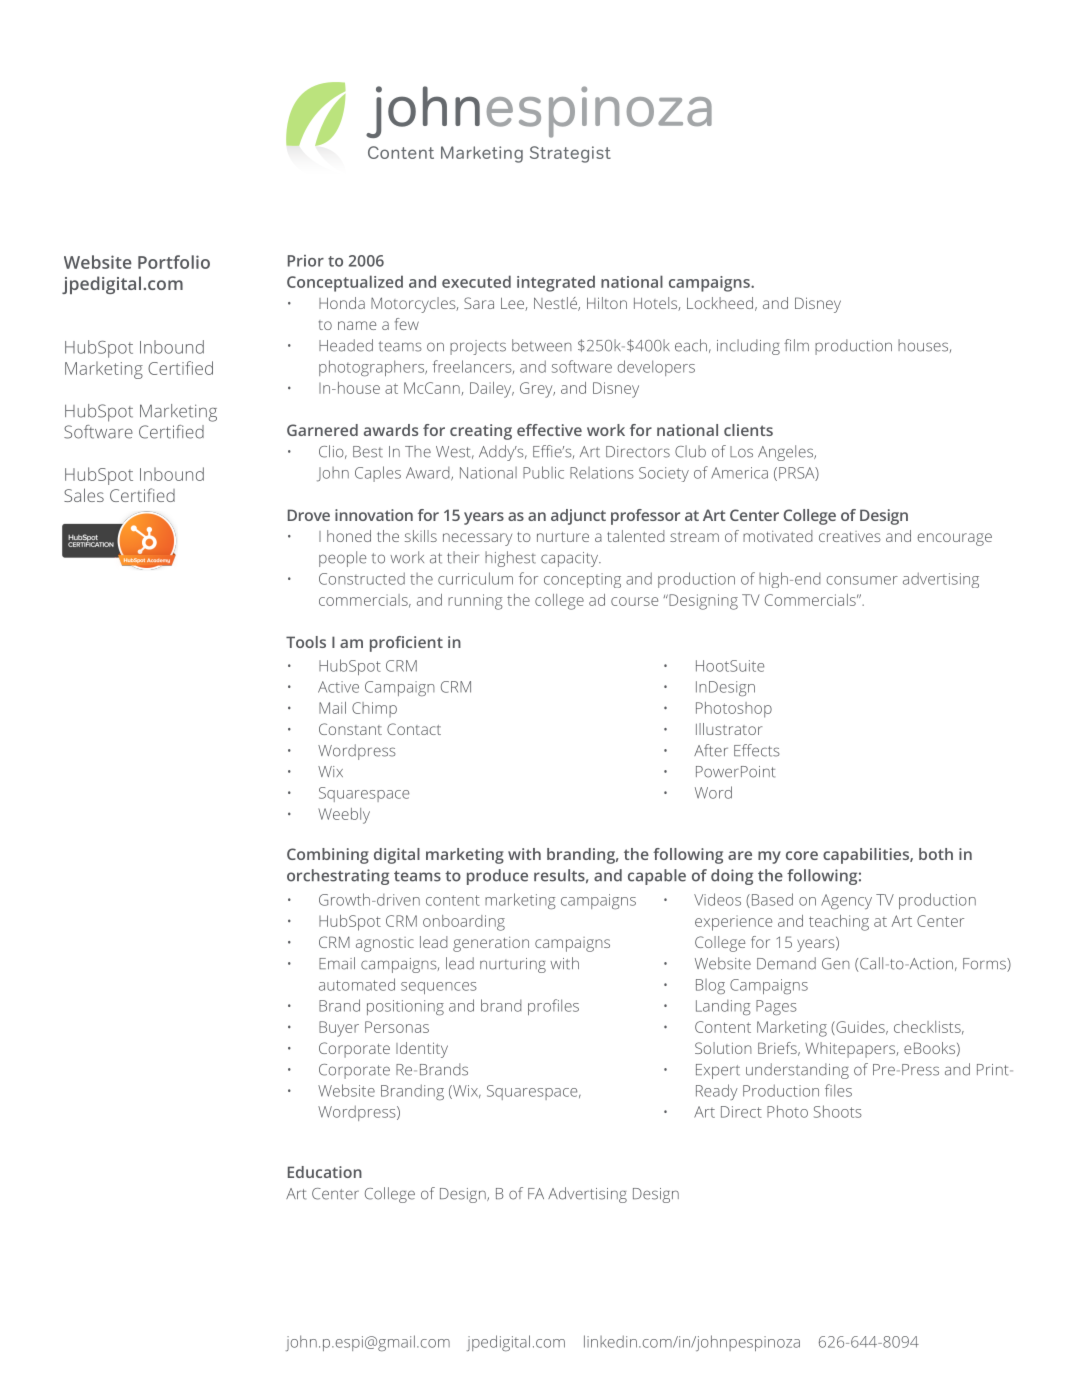  I want to click on Education, so click(325, 1172).
